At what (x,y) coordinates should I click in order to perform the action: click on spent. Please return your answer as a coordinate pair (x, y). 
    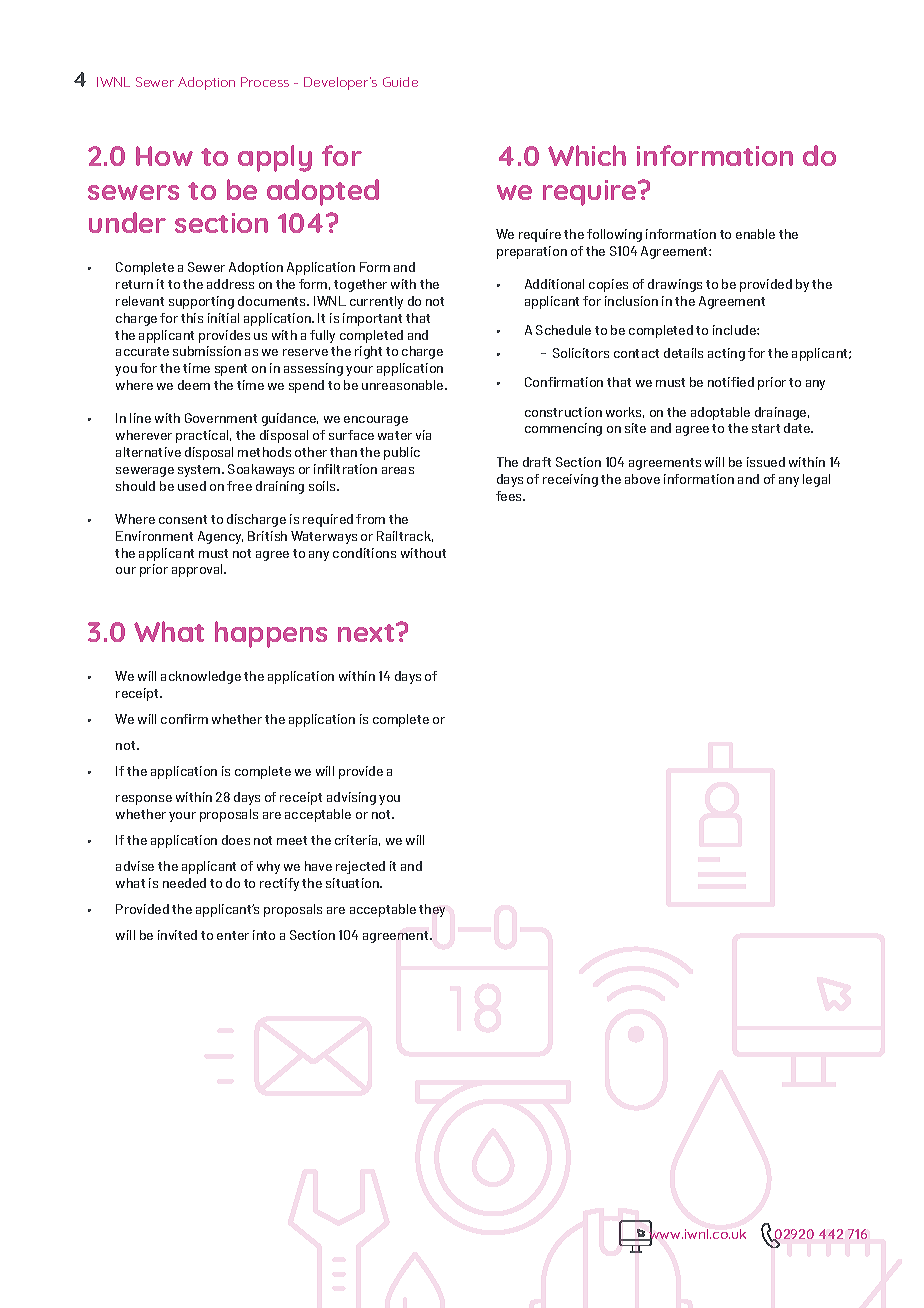
    Looking at the image, I should click on (231, 370).
